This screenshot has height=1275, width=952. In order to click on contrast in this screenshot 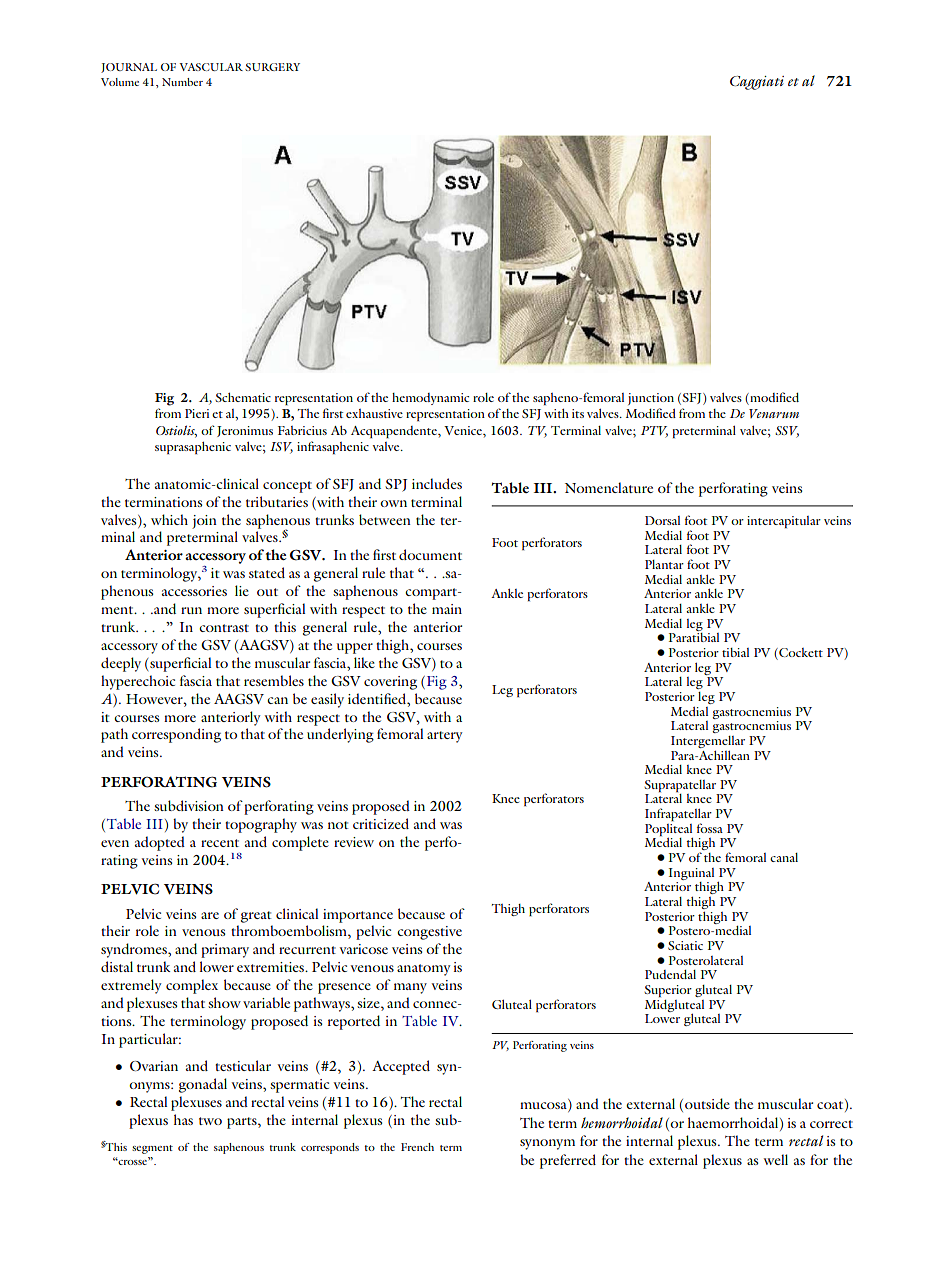, I will do `click(224, 628)`.
